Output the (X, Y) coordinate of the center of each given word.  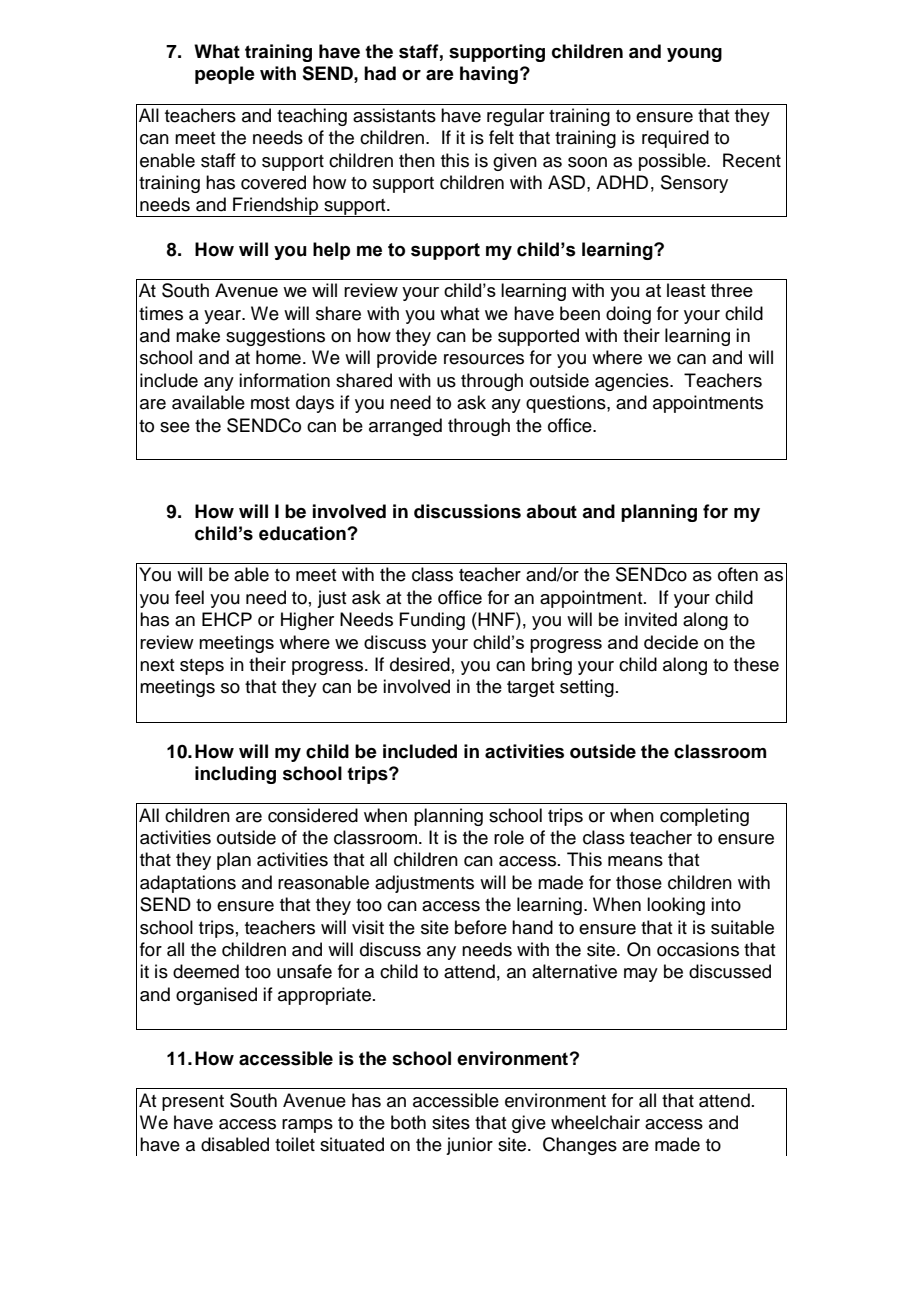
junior (469, 1146)
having (489, 75)
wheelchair (595, 1122)
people (225, 75)
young (694, 55)
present (193, 1103)
